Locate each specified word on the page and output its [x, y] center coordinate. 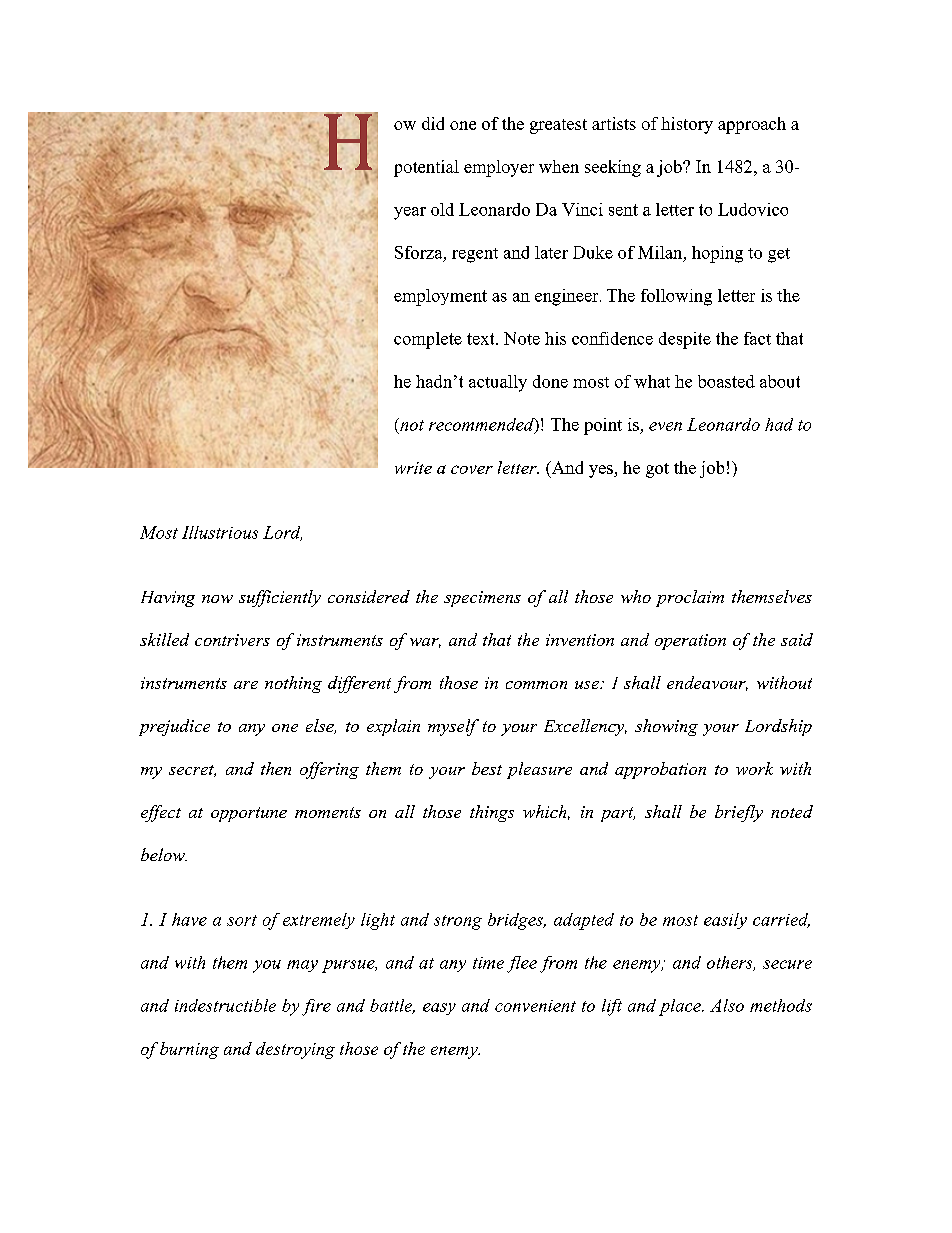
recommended [482, 425]
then [276, 768]
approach [752, 125]
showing [666, 727]
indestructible [225, 1005]
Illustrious [220, 532]
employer [499, 168]
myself [453, 727]
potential [426, 168]
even [665, 426]
